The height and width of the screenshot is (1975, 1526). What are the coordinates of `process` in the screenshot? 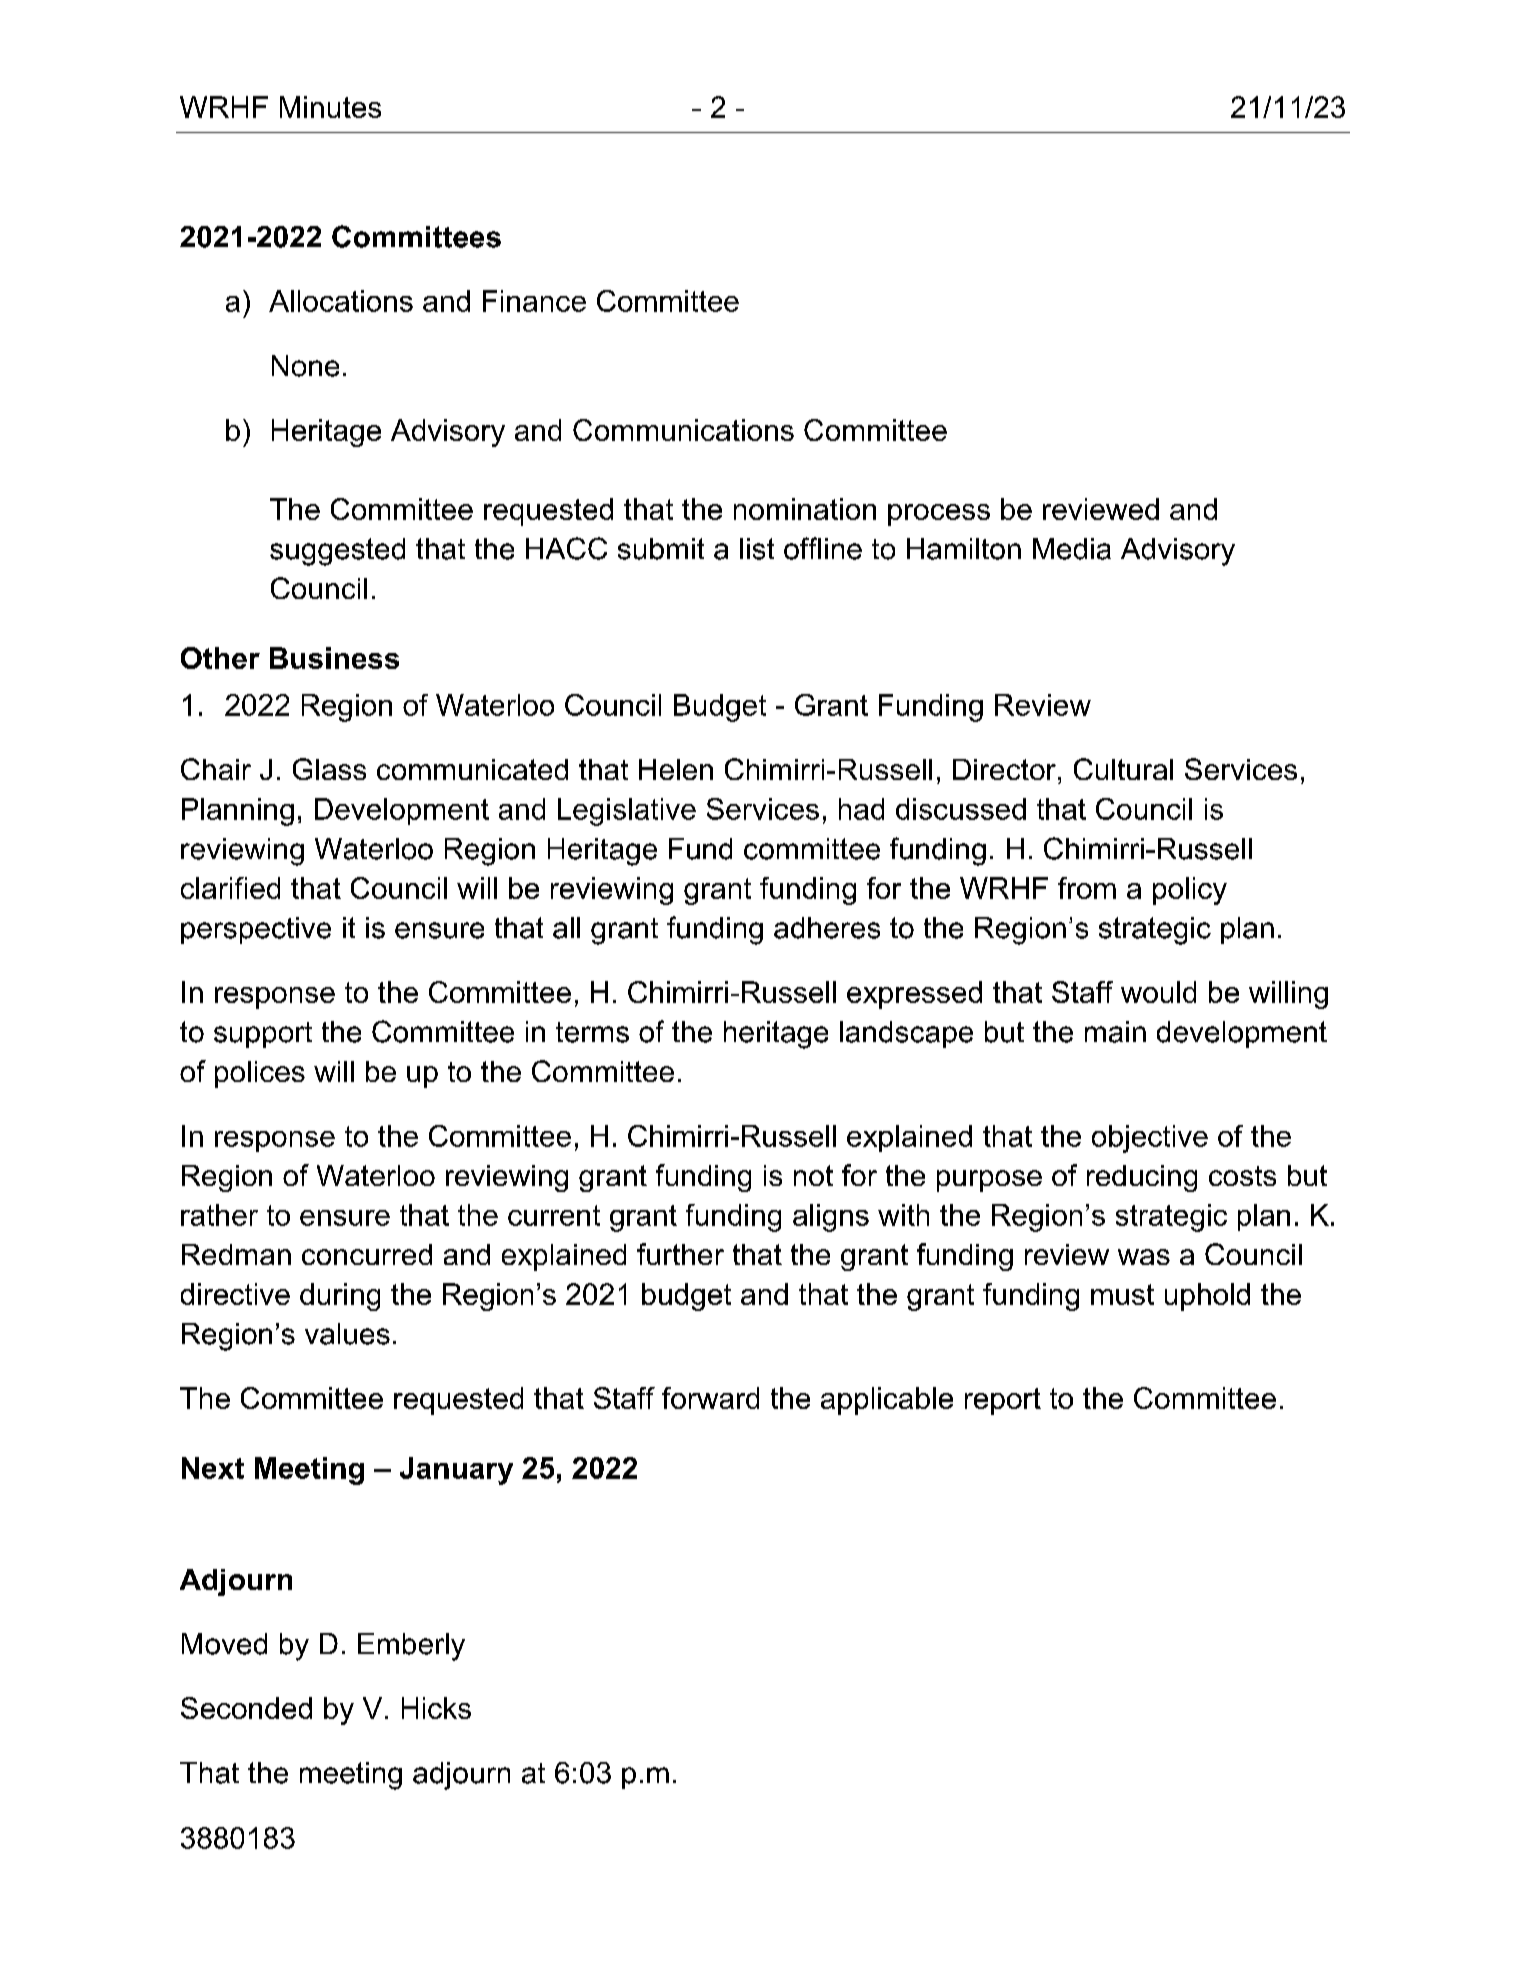 It's located at (939, 515).
